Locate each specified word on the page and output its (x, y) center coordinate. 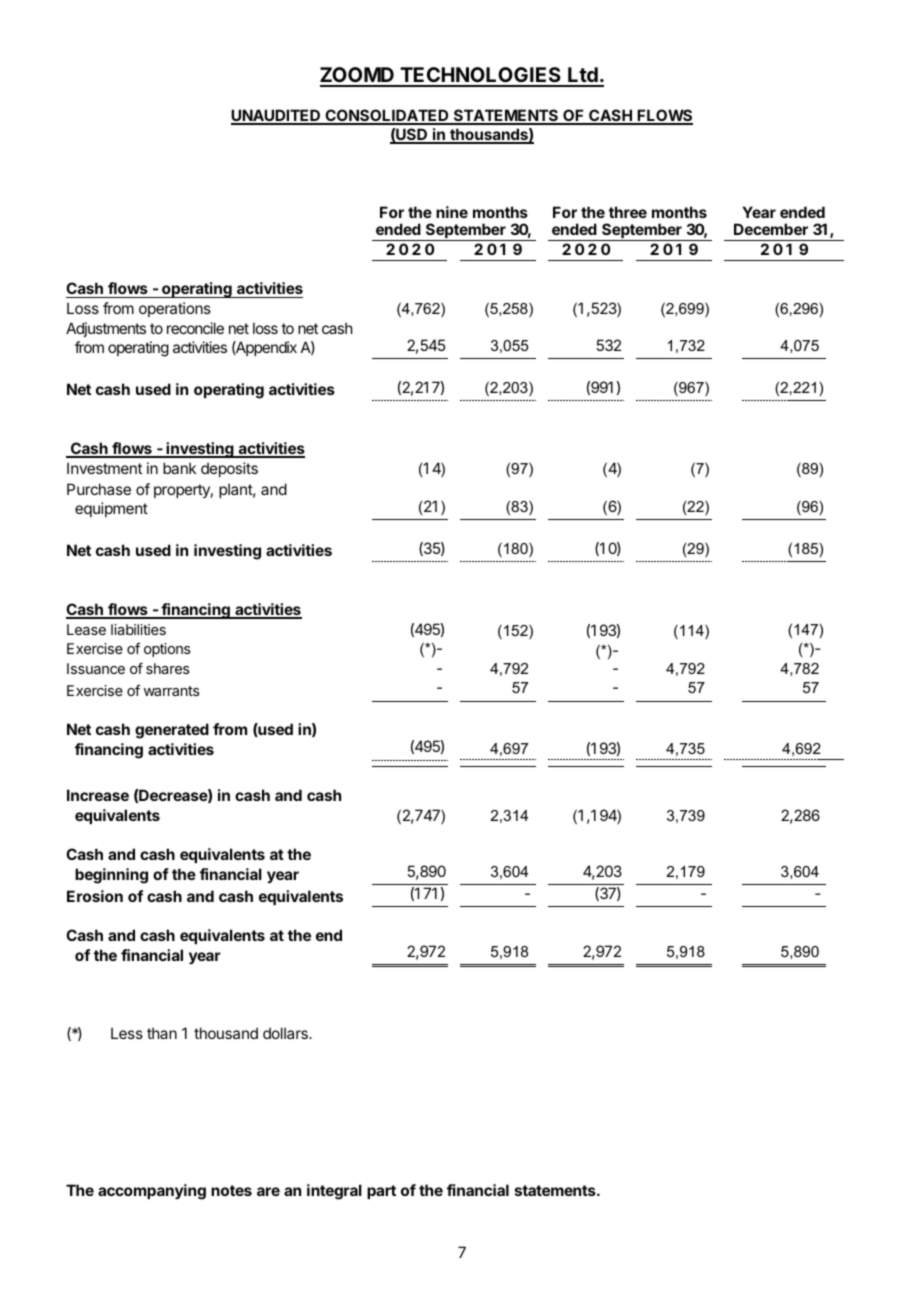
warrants (172, 691)
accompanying (152, 1192)
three (628, 212)
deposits (229, 469)
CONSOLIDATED (387, 116)
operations (175, 309)
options (167, 650)
